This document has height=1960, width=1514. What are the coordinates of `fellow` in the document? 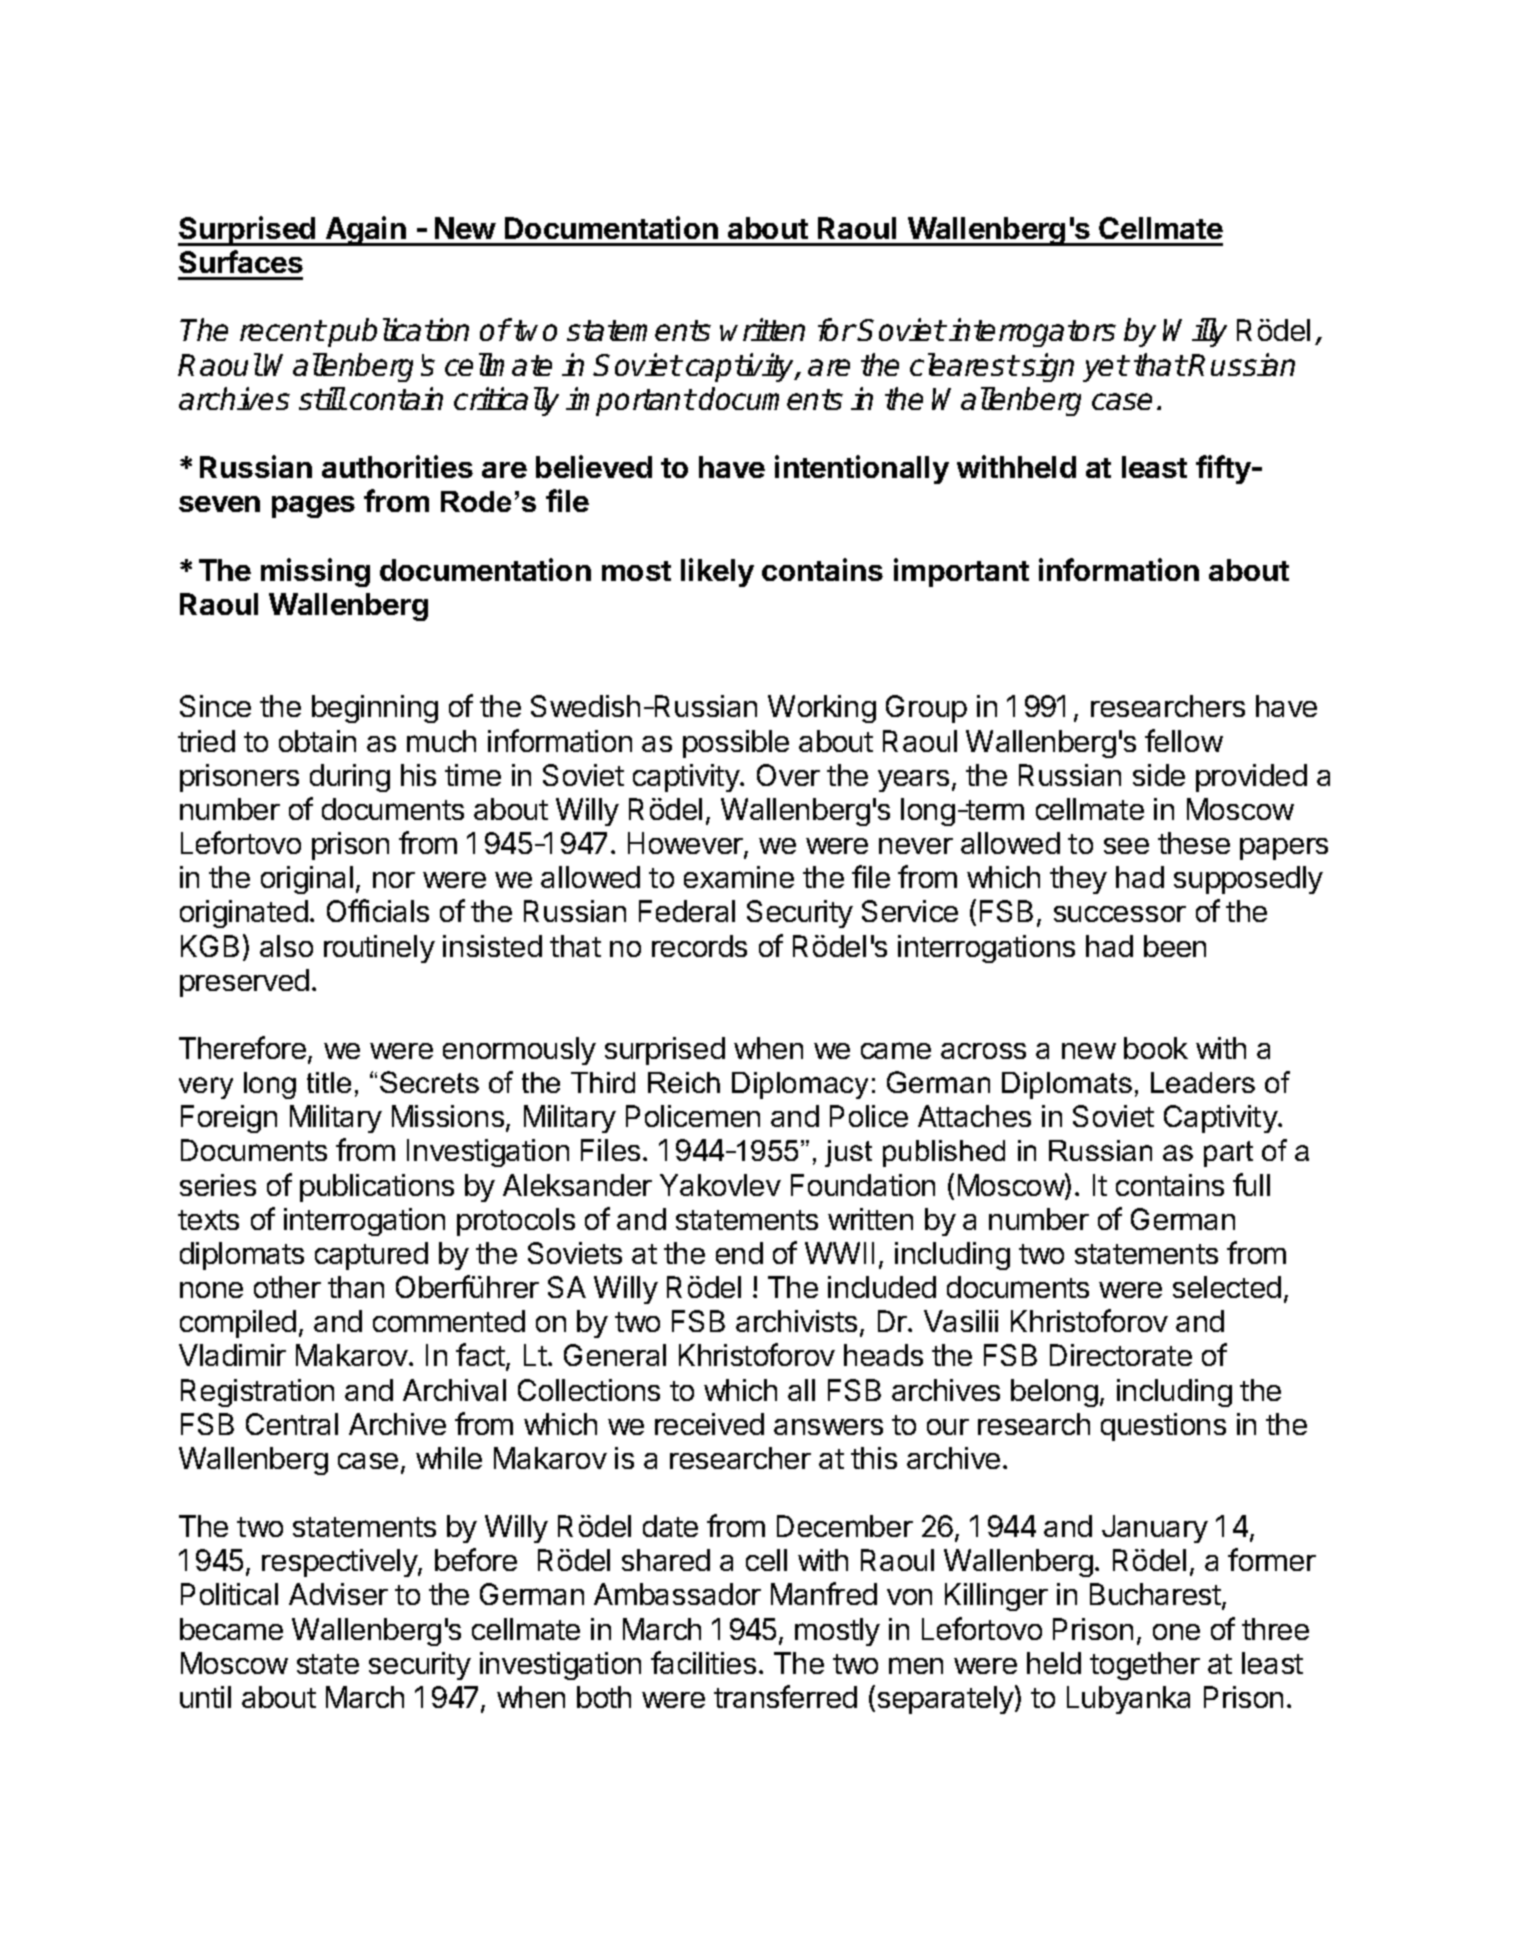 It's located at (1184, 740).
